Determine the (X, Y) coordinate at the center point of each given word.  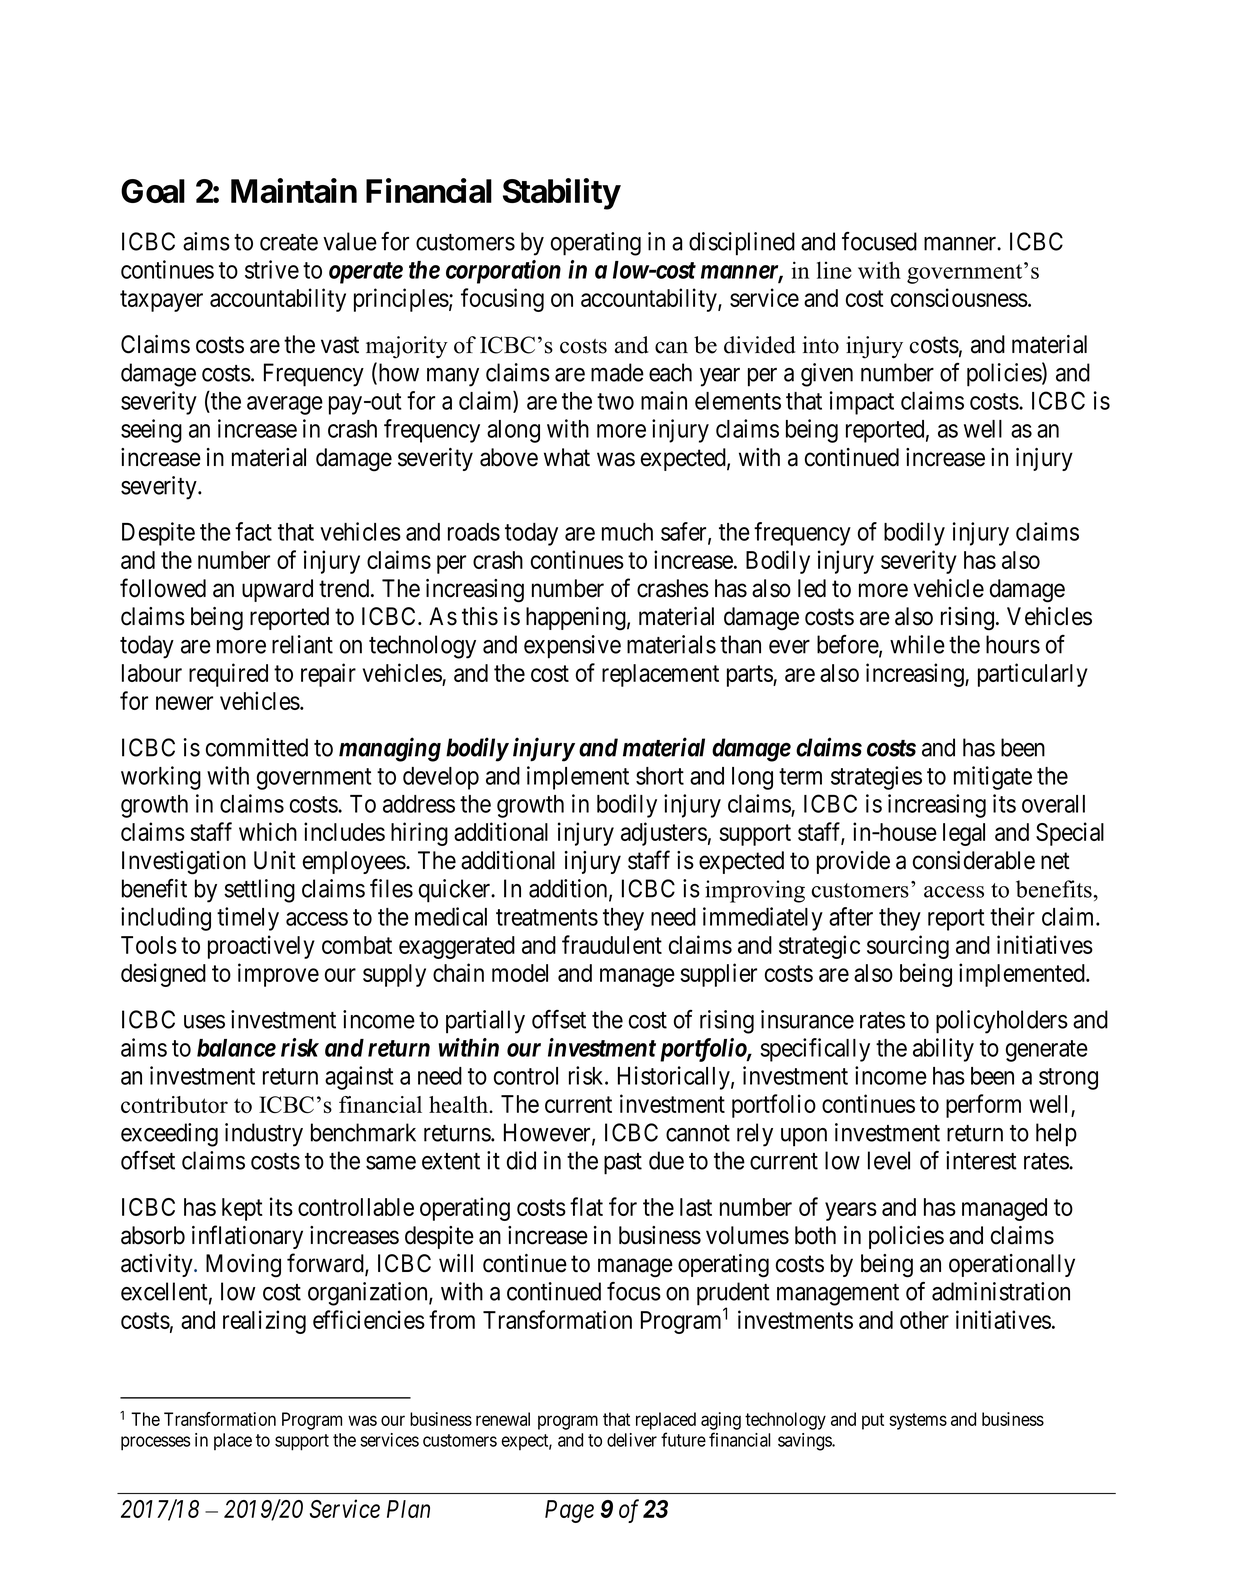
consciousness (959, 297)
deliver (632, 1440)
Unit (275, 860)
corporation (503, 272)
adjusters (664, 834)
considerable (974, 860)
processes (156, 1443)
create (289, 242)
